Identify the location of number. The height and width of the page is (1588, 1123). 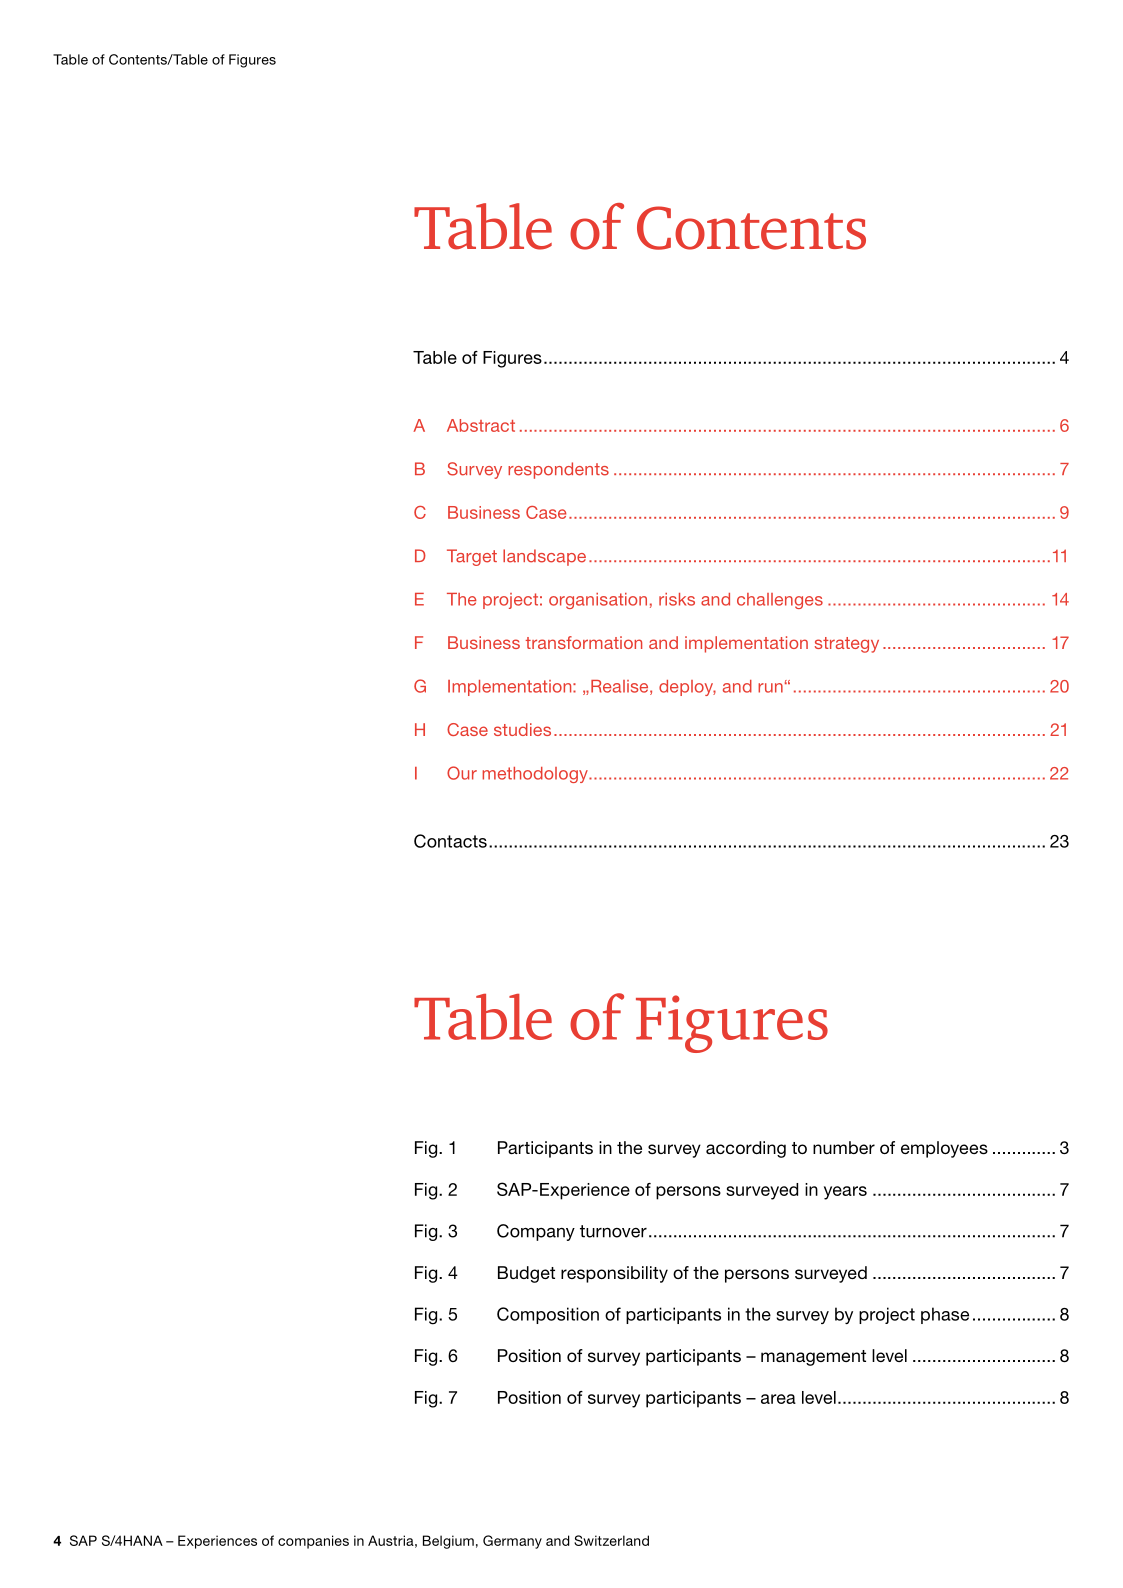
(844, 1147).
